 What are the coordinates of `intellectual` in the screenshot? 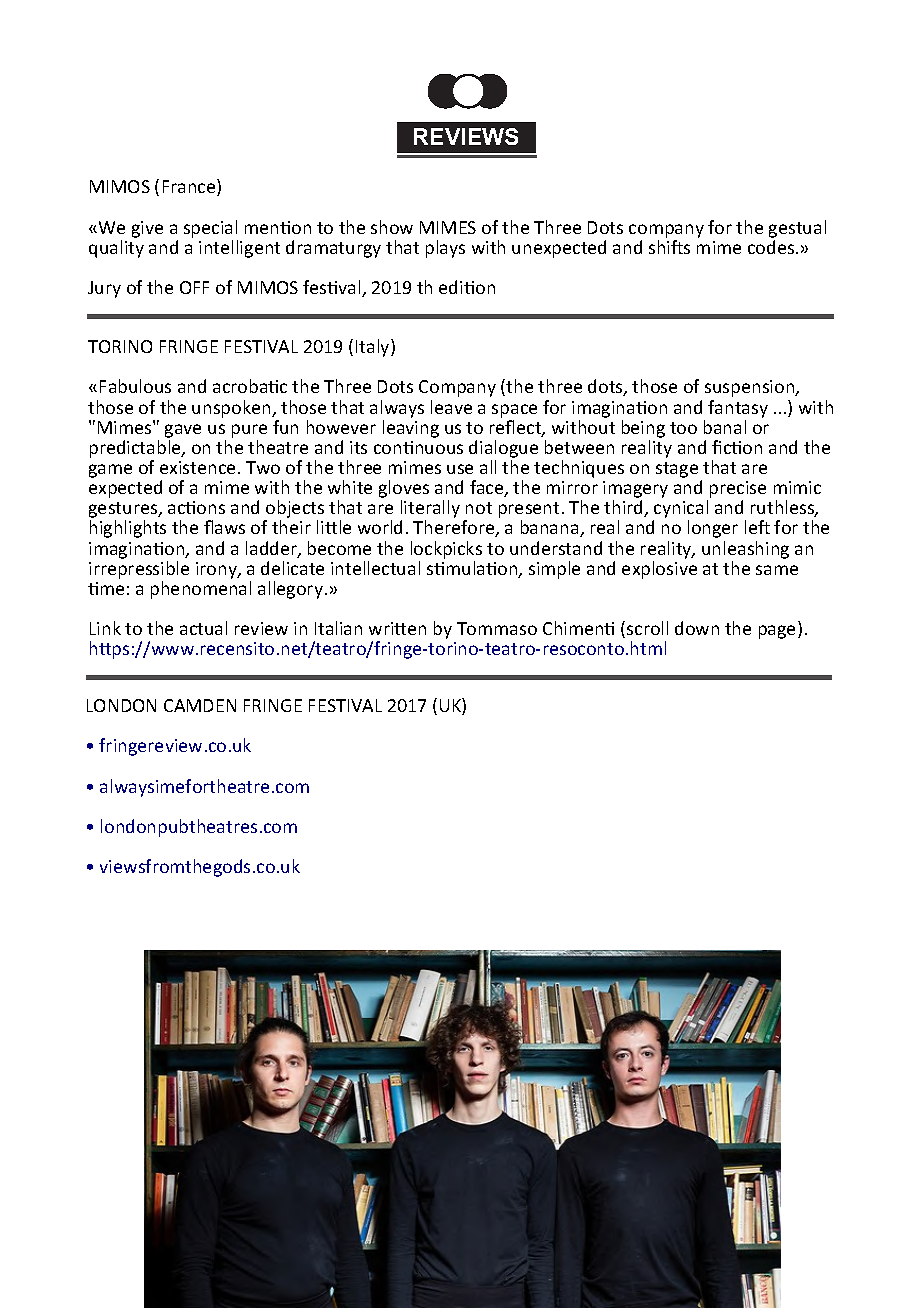 It's located at (375, 568).
